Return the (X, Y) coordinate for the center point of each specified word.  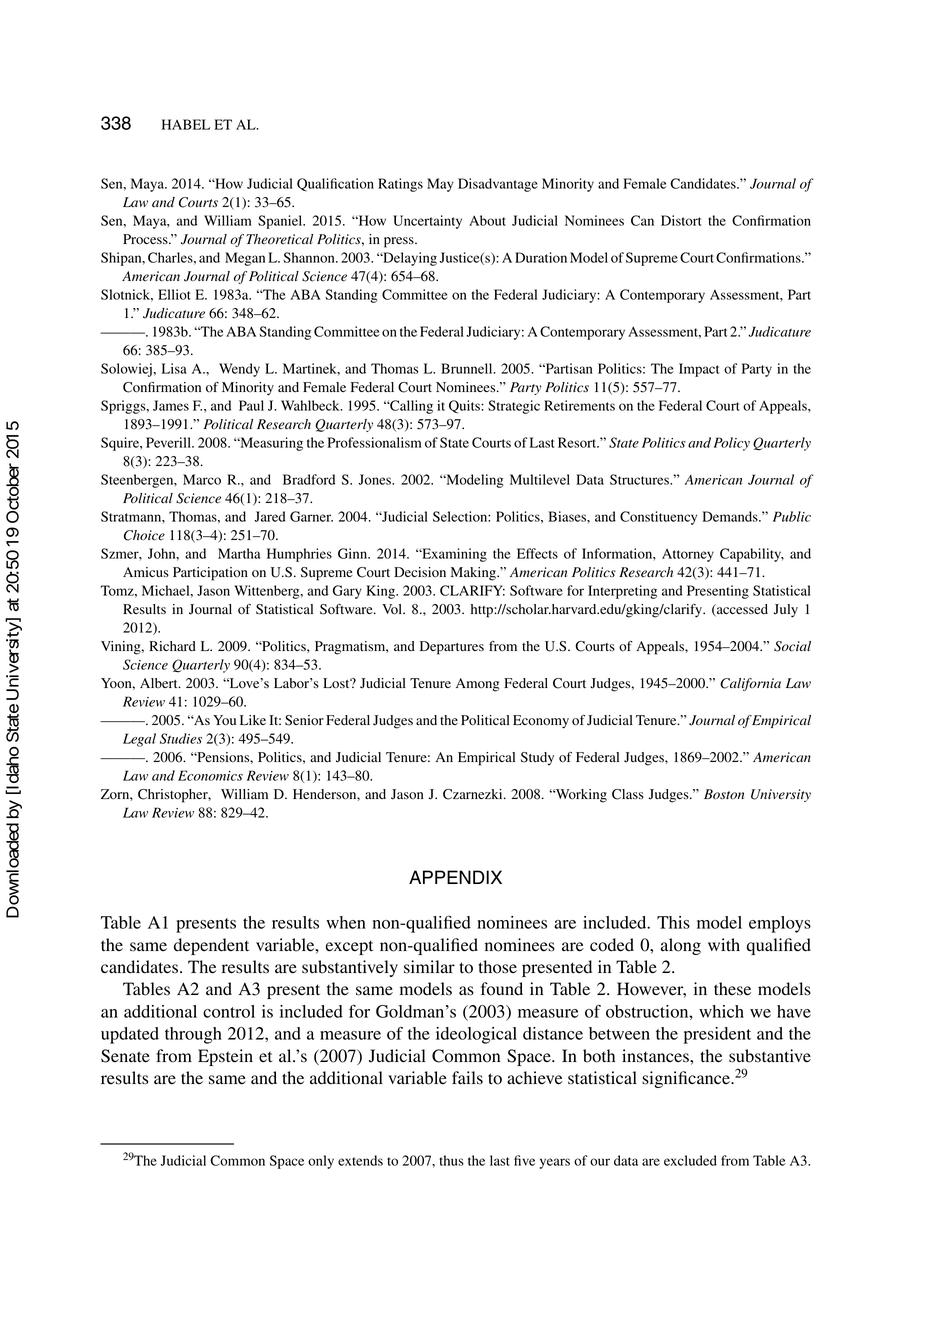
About (487, 220)
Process (146, 239)
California (750, 684)
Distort (681, 220)
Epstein (225, 1057)
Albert (160, 683)
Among (478, 685)
